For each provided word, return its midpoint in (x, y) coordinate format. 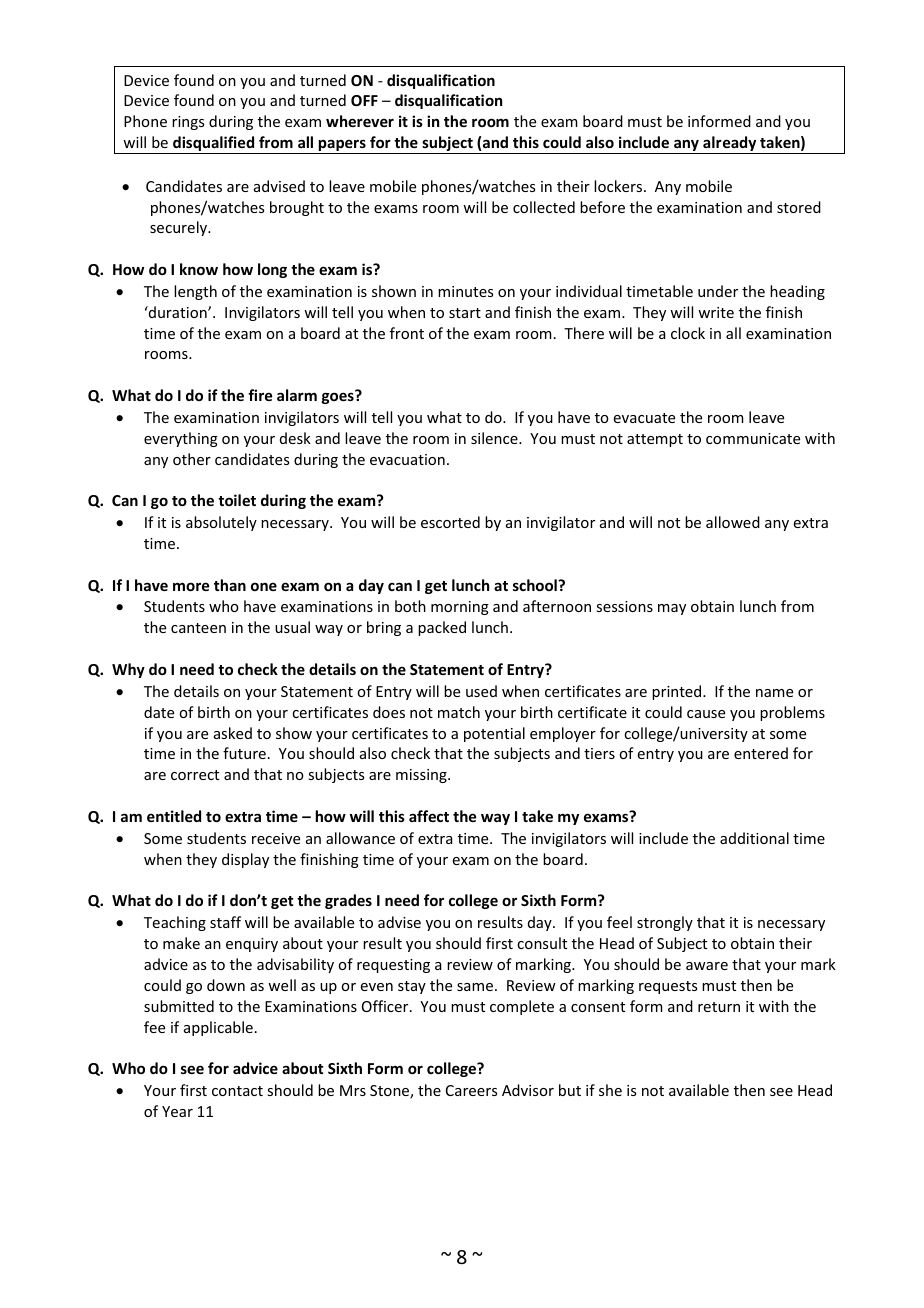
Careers (471, 1090)
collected (544, 207)
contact (237, 1091)
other (192, 459)
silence (495, 438)
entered (761, 753)
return (719, 1007)
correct (195, 775)
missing (422, 776)
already (730, 145)
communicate (753, 438)
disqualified (214, 145)
